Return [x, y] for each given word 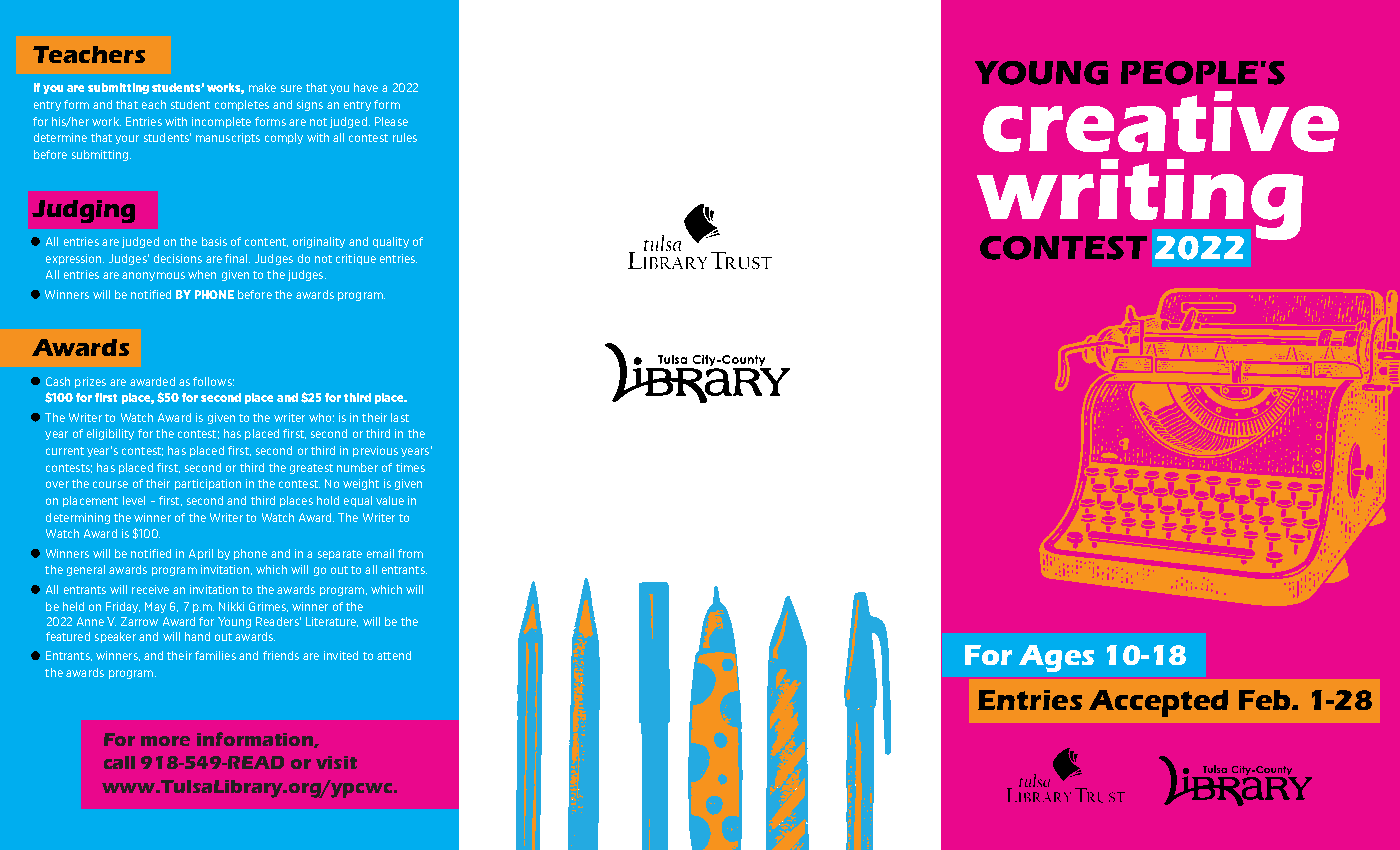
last [400, 417]
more [165, 741]
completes [242, 105]
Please [391, 121]
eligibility [110, 434]
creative [1161, 121]
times [410, 467]
